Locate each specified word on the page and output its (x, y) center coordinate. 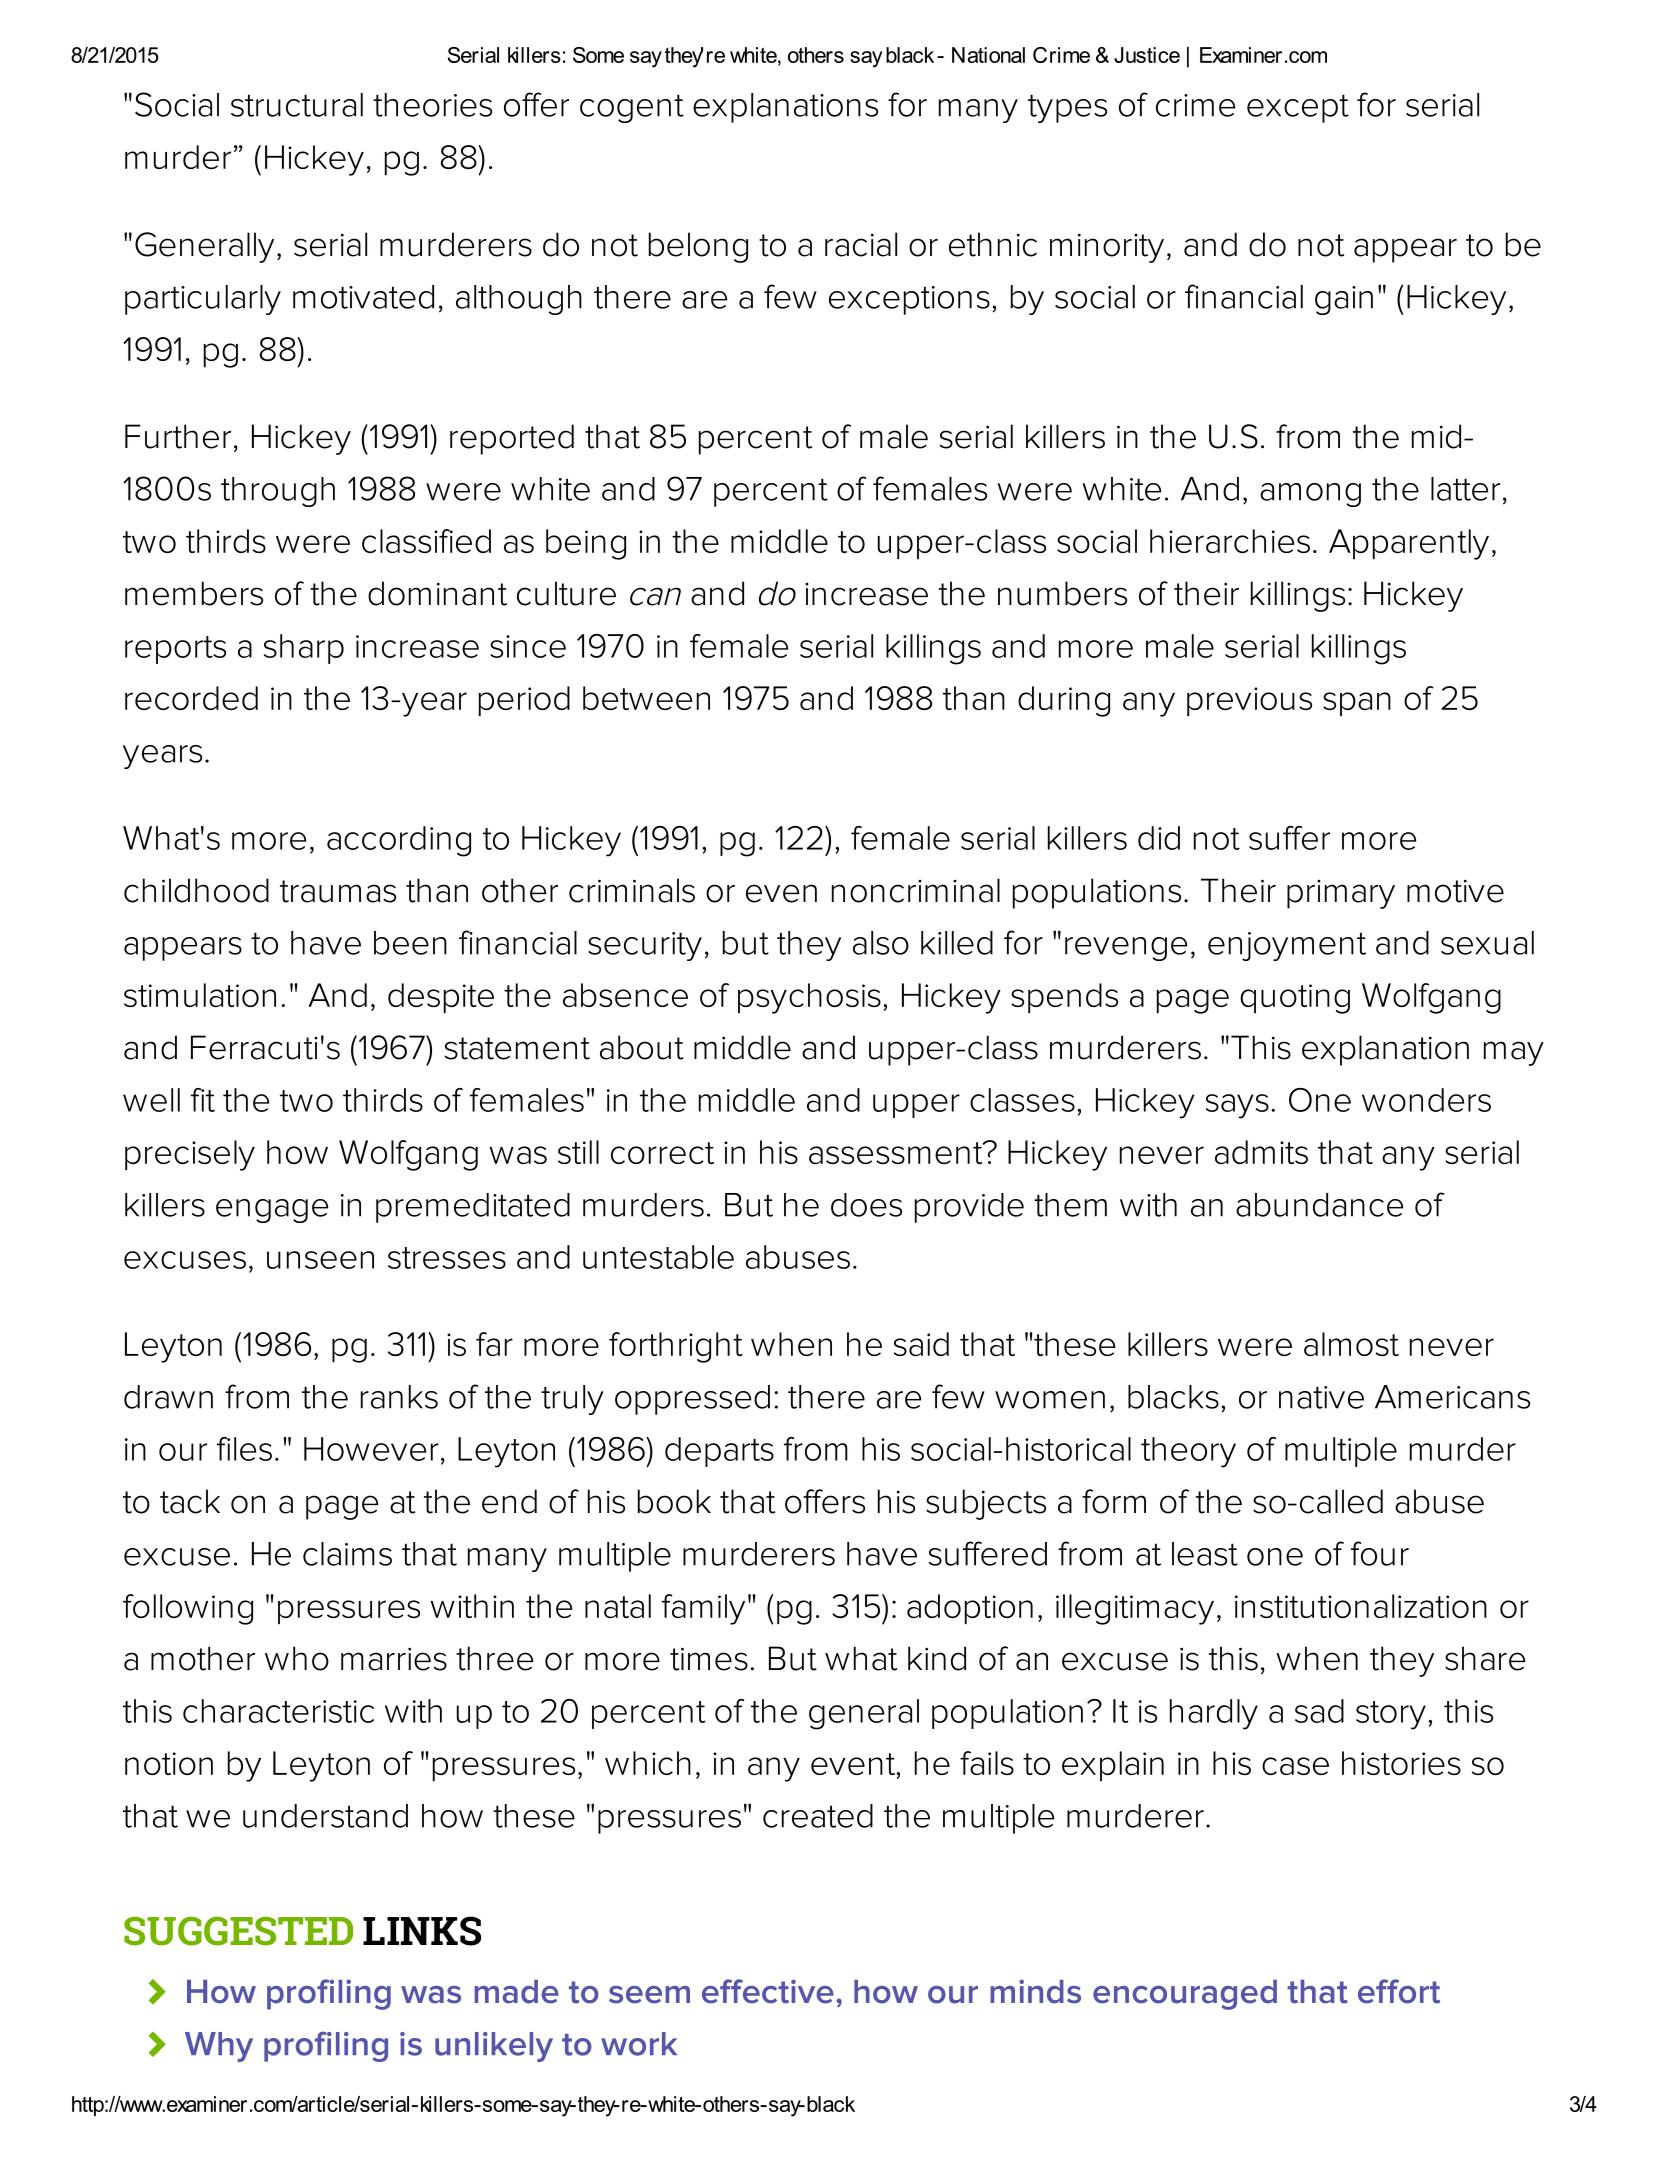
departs (719, 1452)
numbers (1062, 593)
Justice (1147, 55)
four (1380, 1553)
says (1237, 1106)
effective (768, 1991)
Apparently (1409, 544)
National (988, 55)
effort (1399, 1991)
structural (297, 105)
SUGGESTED (238, 1931)
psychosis (809, 998)
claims (347, 1554)
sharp (304, 649)
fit (203, 1100)
